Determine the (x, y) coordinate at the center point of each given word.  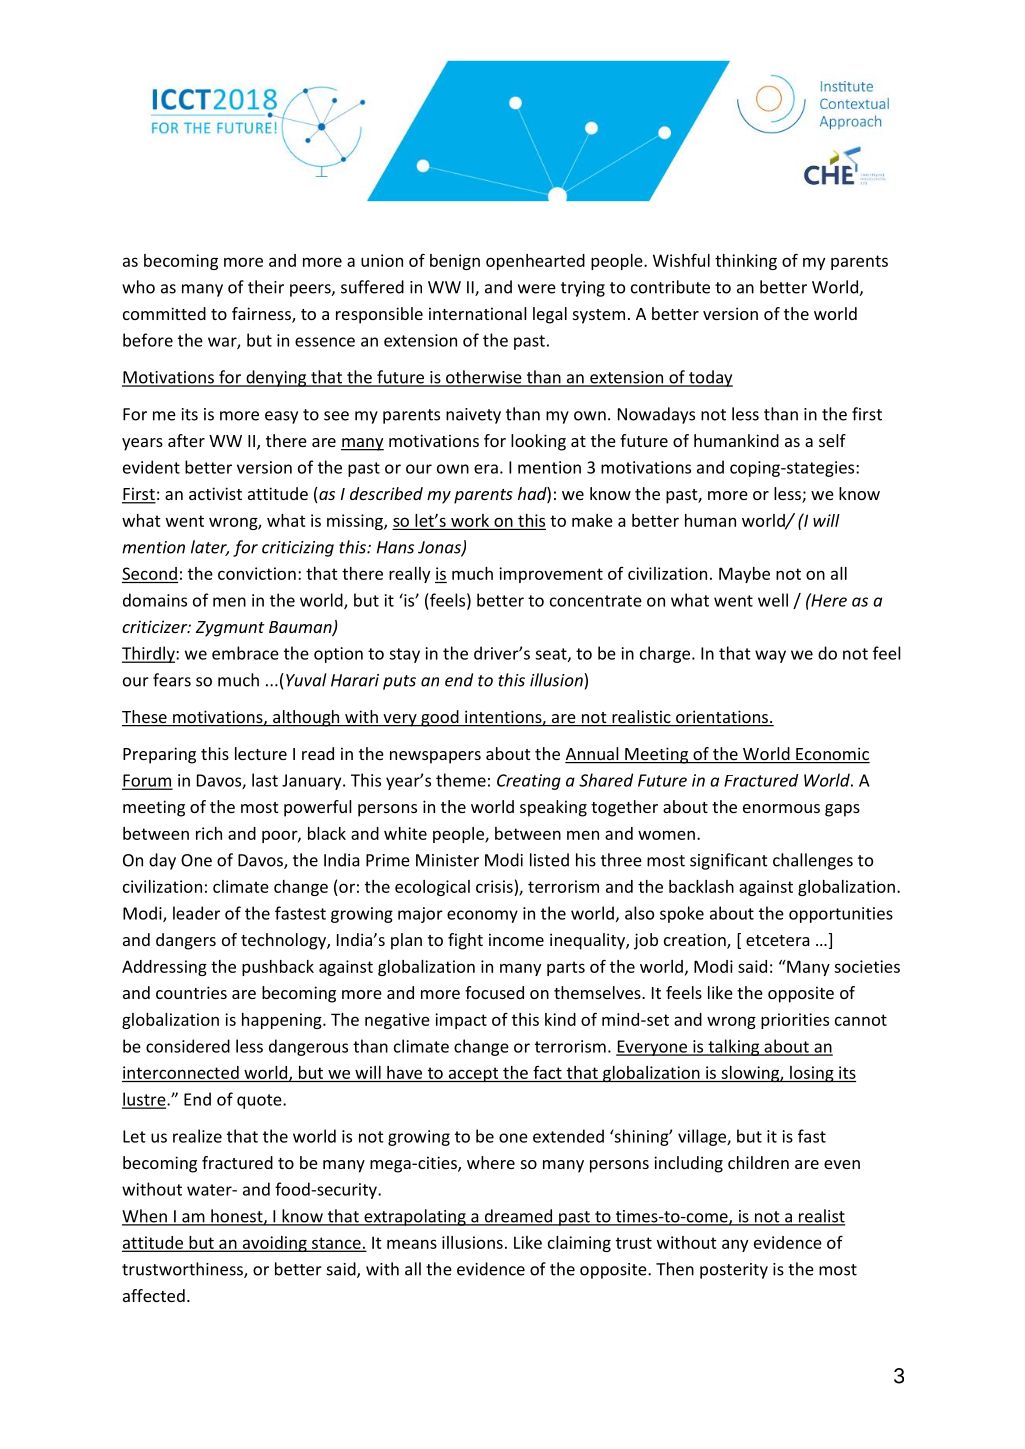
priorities (795, 1021)
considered (188, 1046)
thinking (746, 262)
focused (494, 992)
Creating (529, 782)
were (537, 289)
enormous (781, 808)
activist (215, 493)
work (470, 520)
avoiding (274, 1244)
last (265, 780)
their (266, 287)
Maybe (744, 575)
